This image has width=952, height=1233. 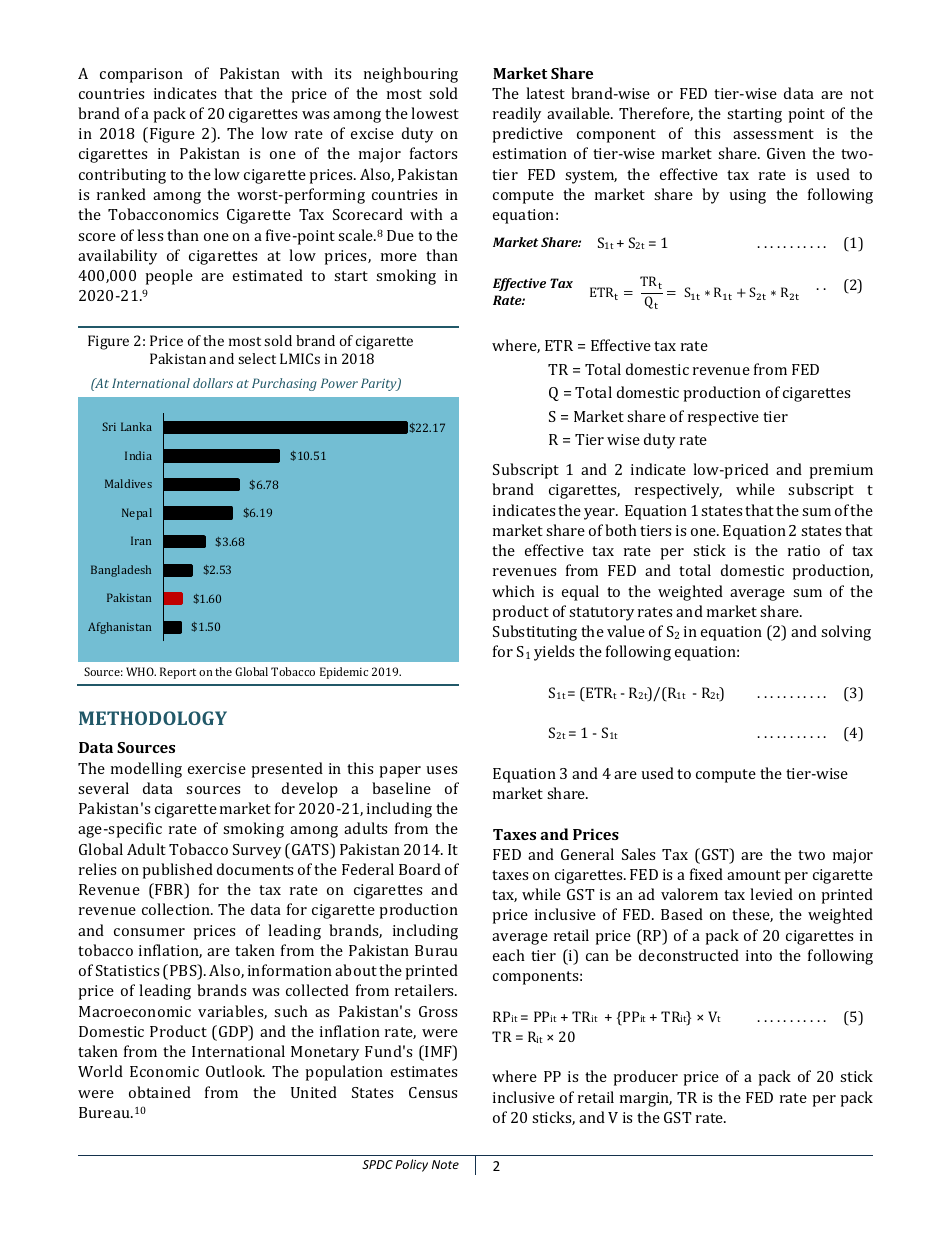 I want to click on producer, so click(x=645, y=1078).
